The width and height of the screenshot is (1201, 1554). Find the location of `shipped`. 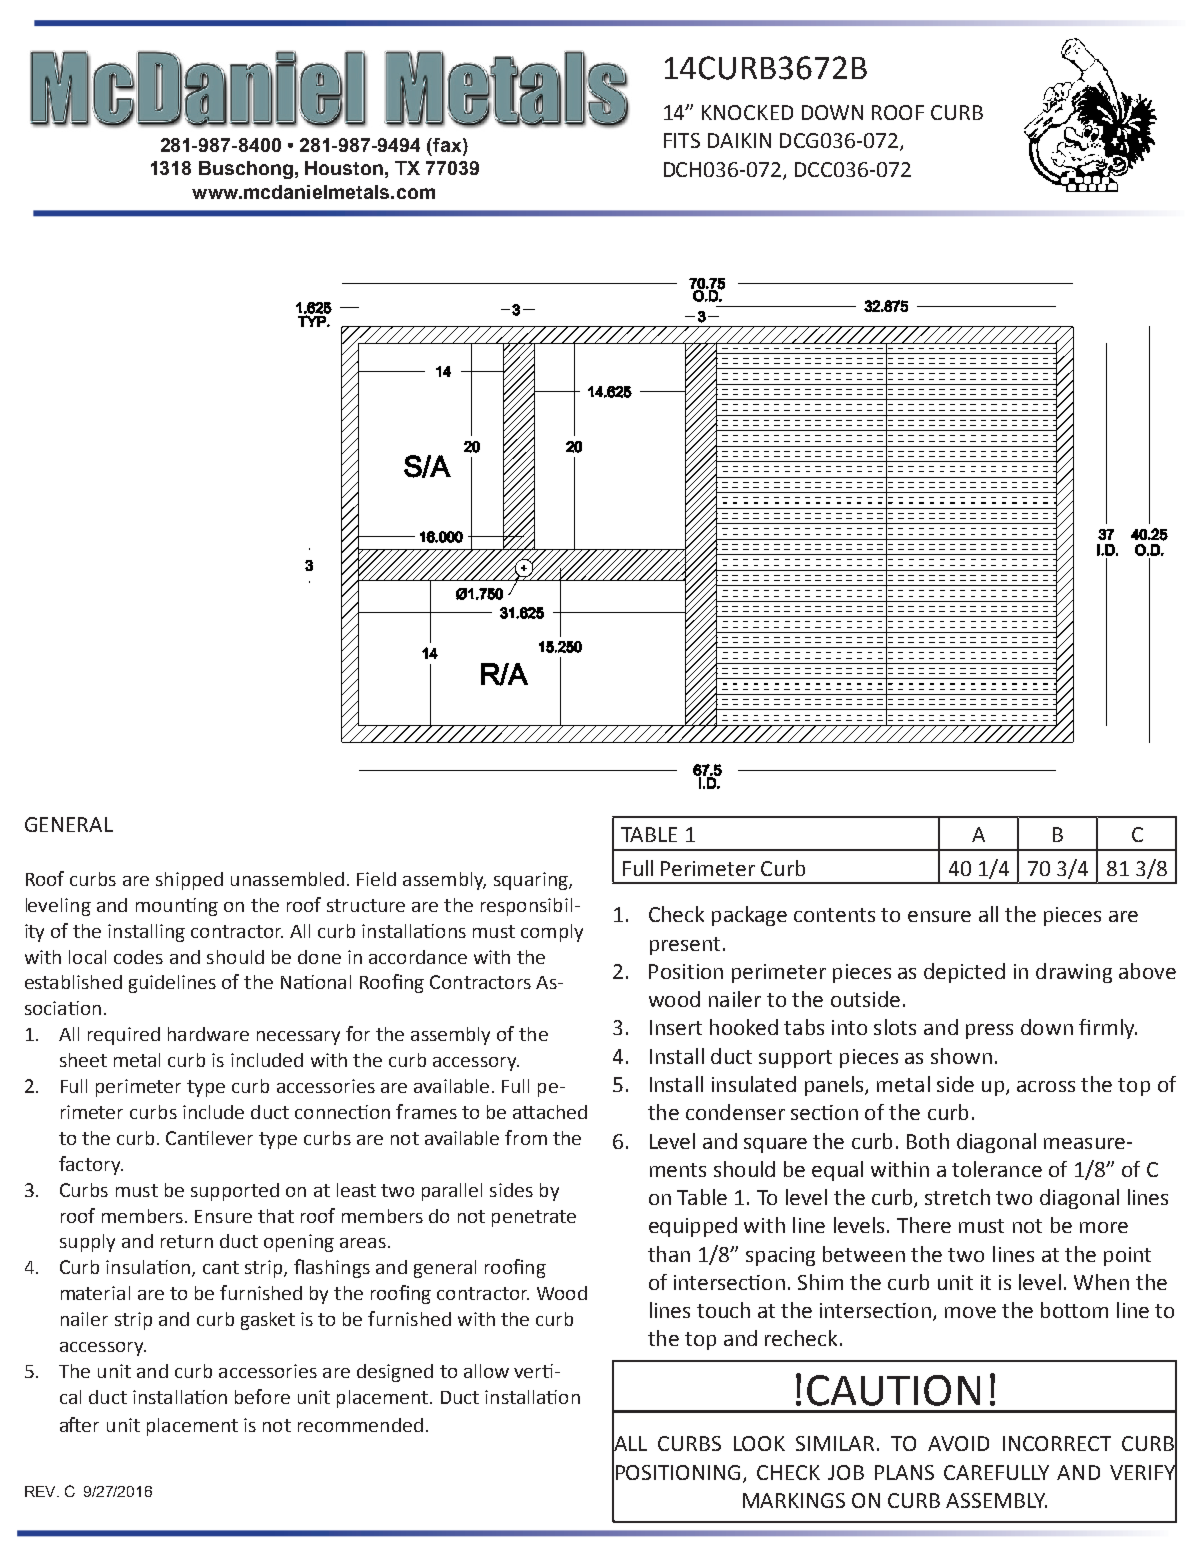

shipped is located at coordinates (189, 881).
